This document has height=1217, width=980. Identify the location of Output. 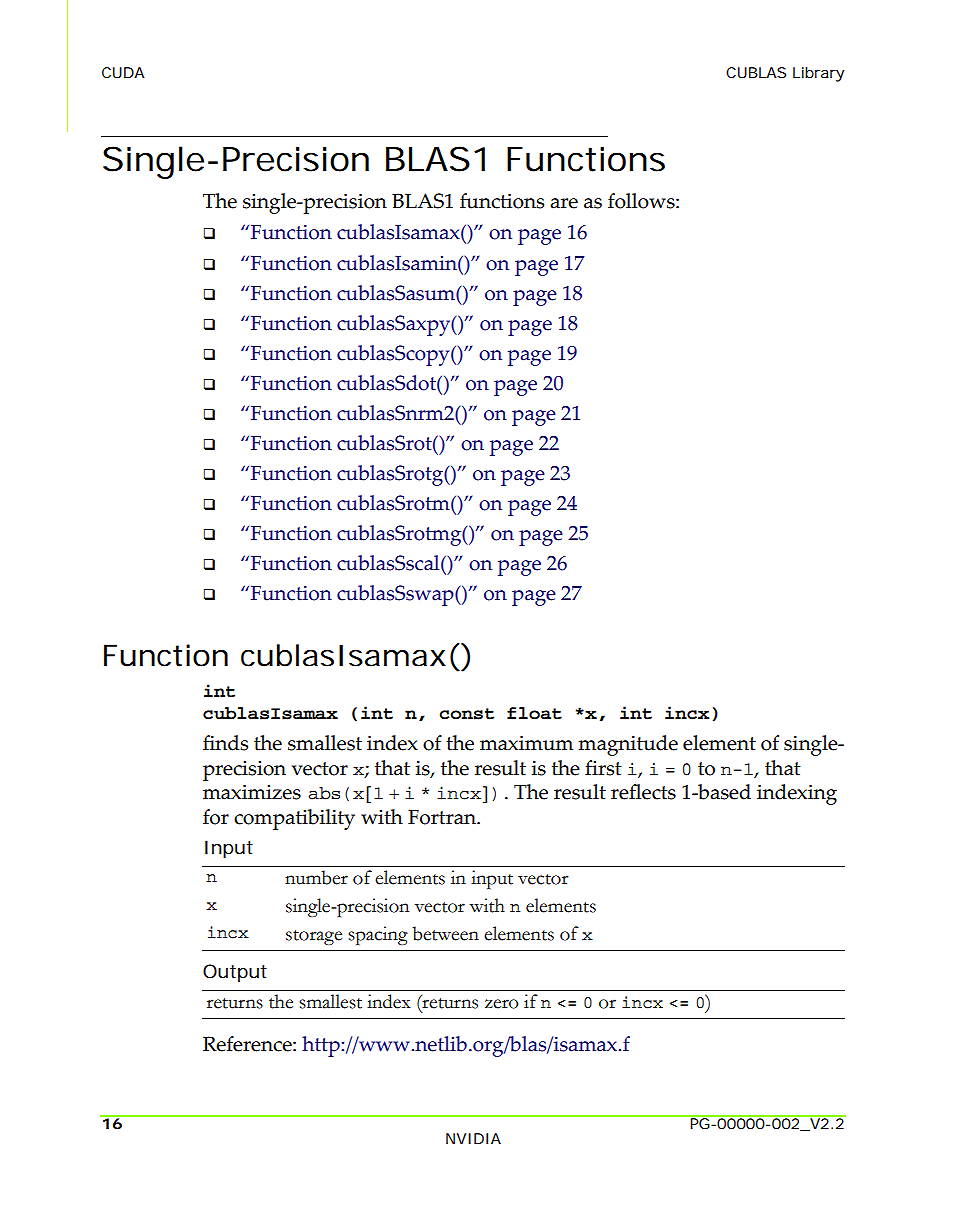
(235, 973).
